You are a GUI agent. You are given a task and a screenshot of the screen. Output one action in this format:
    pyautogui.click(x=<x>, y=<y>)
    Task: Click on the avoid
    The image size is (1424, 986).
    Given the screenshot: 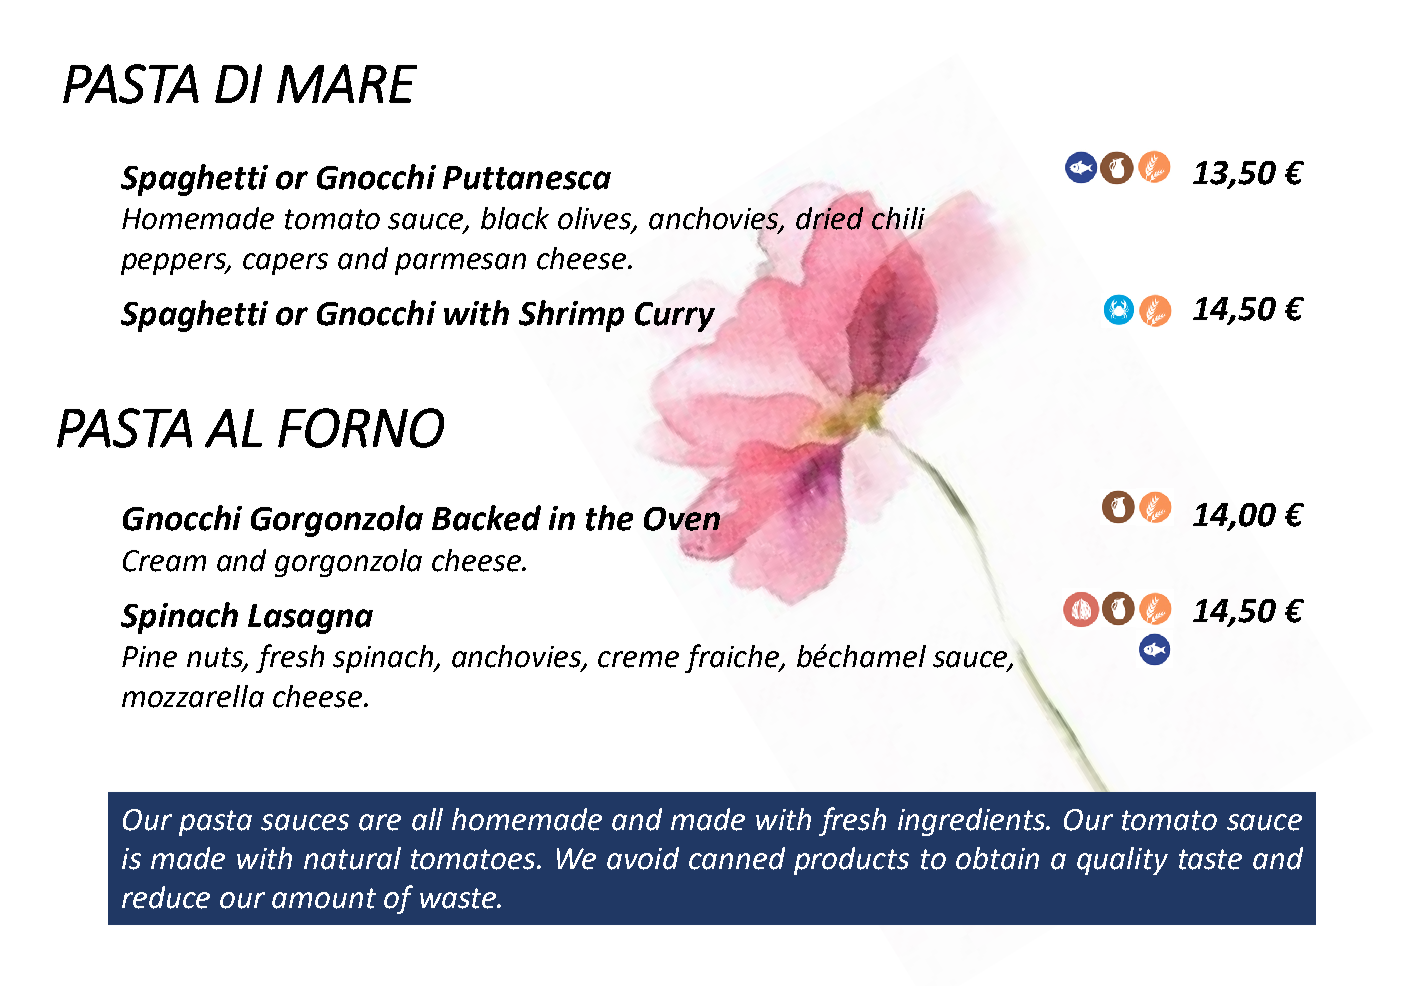 What is the action you would take?
    pyautogui.click(x=643, y=858)
